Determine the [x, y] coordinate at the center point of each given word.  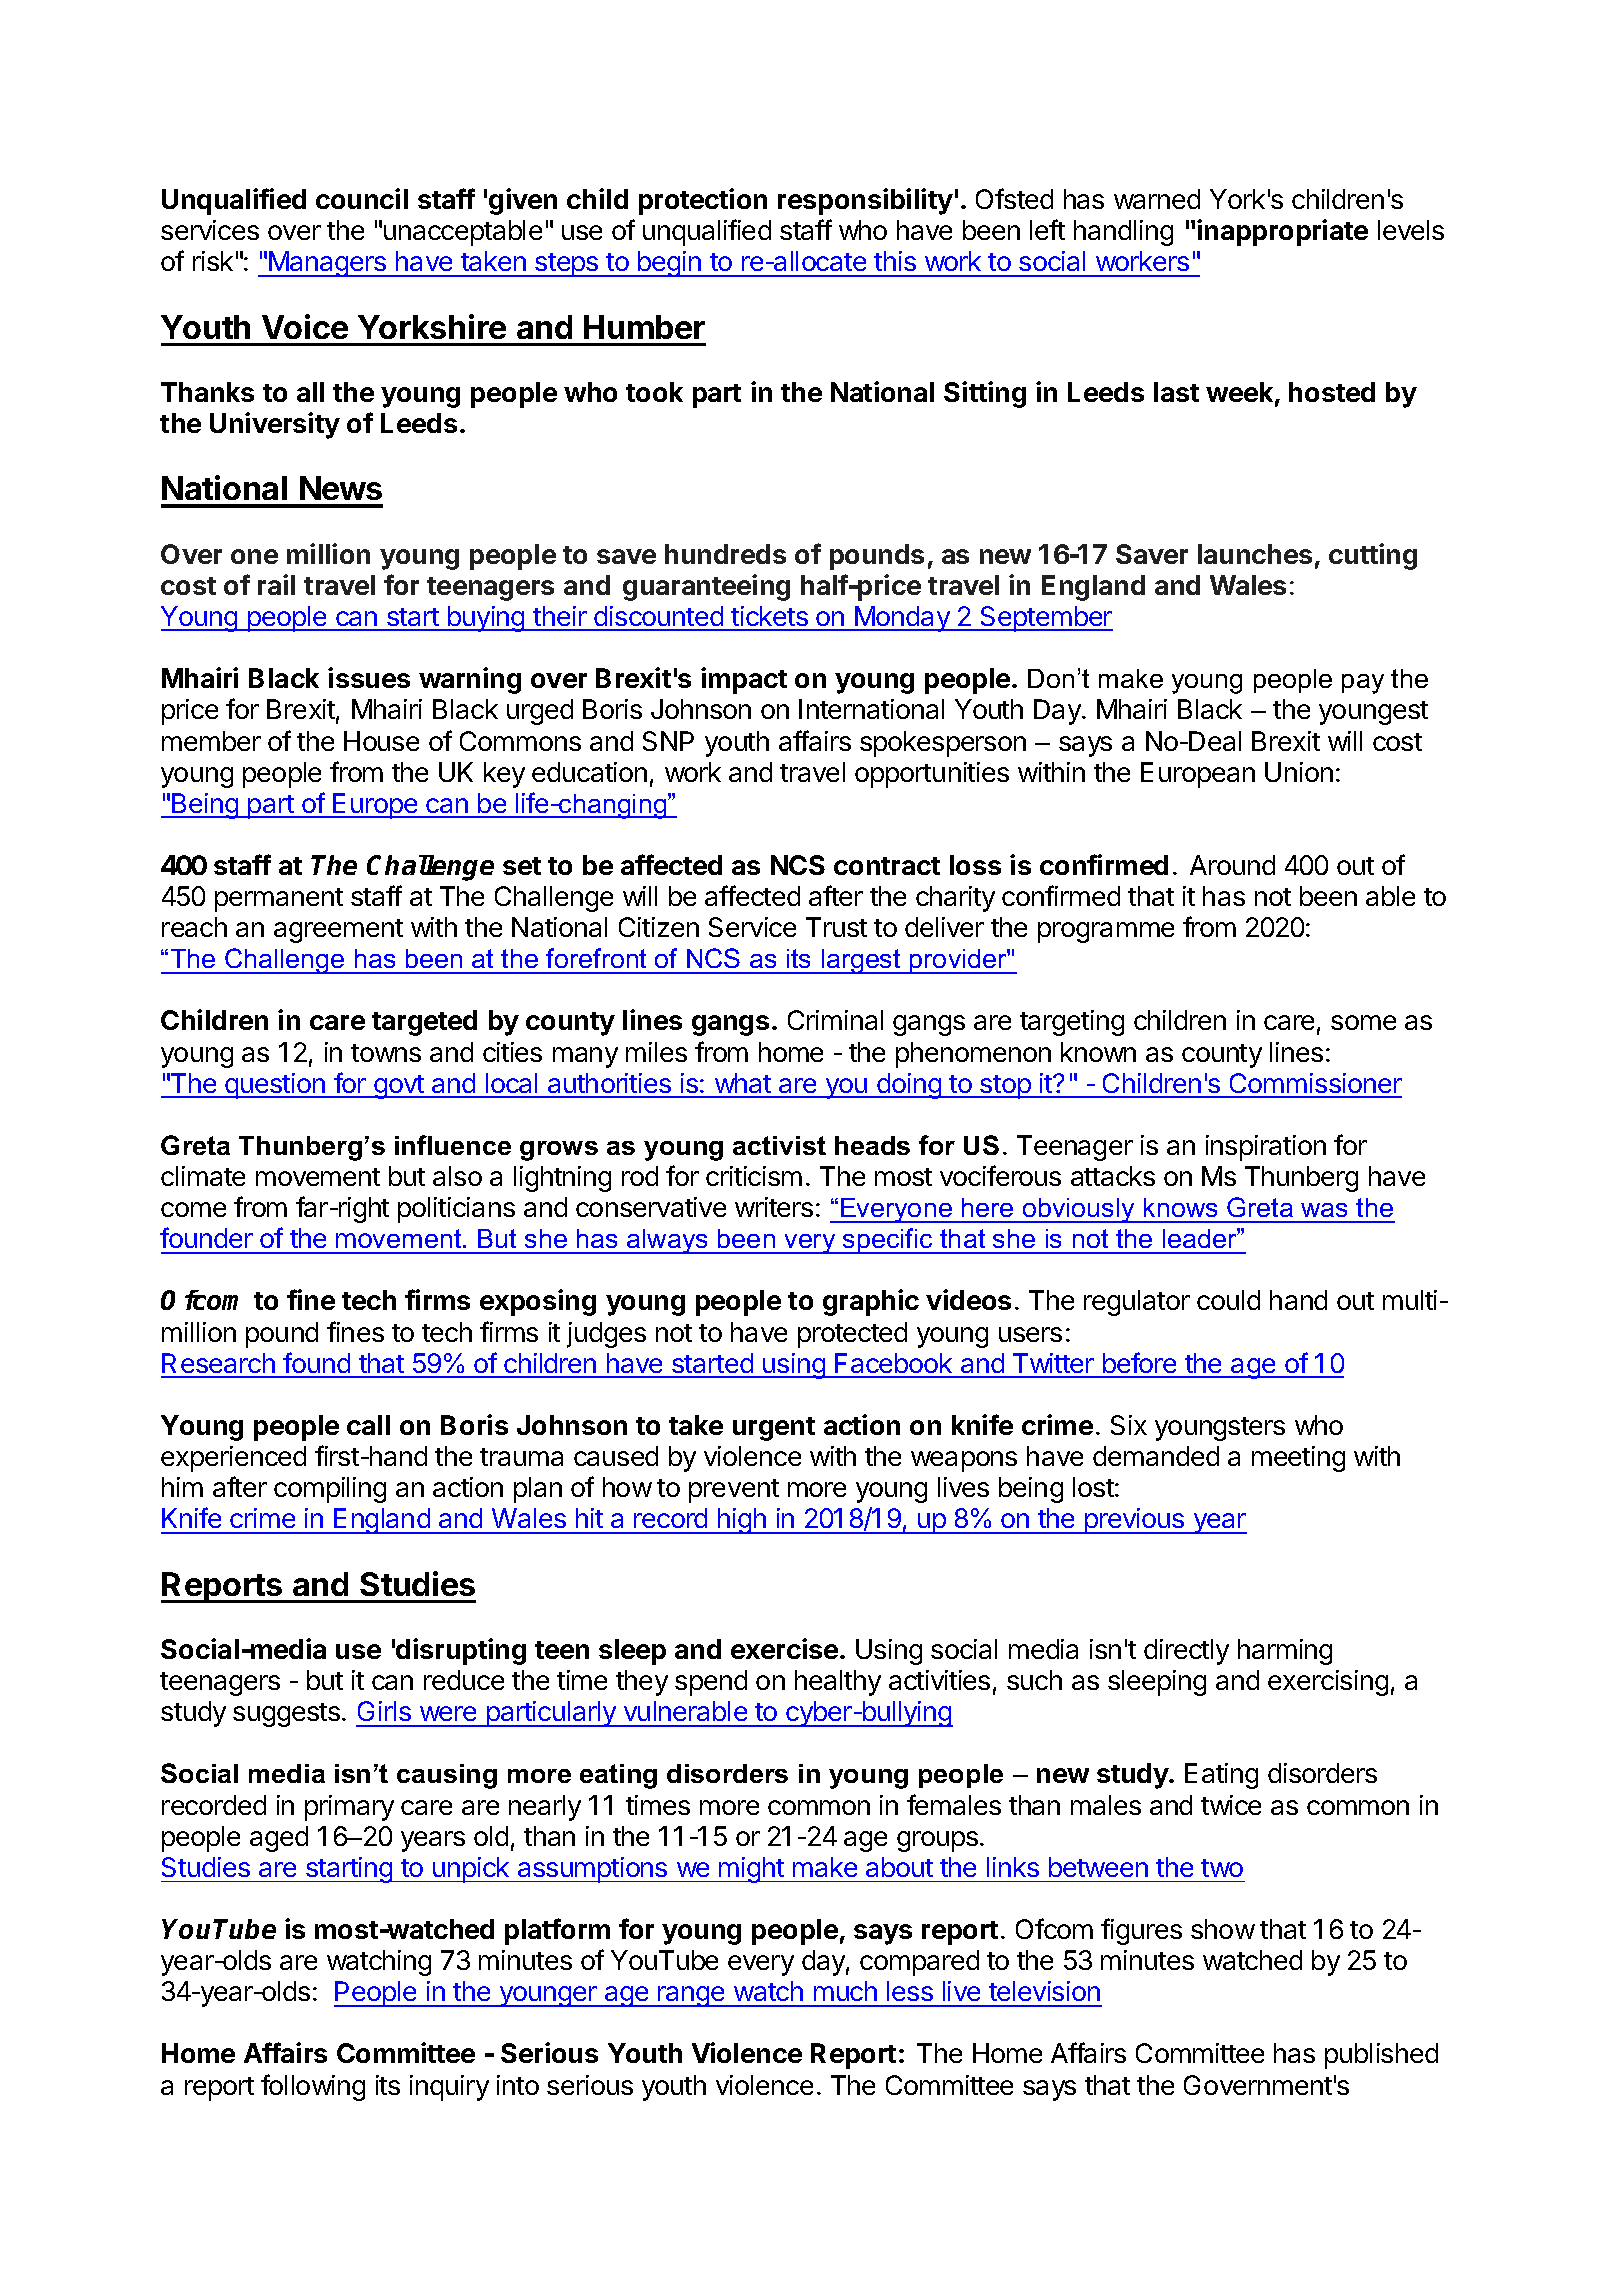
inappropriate [1282, 232]
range [691, 1996]
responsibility [865, 201]
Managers [328, 264]
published [1381, 2056]
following [313, 2087]
